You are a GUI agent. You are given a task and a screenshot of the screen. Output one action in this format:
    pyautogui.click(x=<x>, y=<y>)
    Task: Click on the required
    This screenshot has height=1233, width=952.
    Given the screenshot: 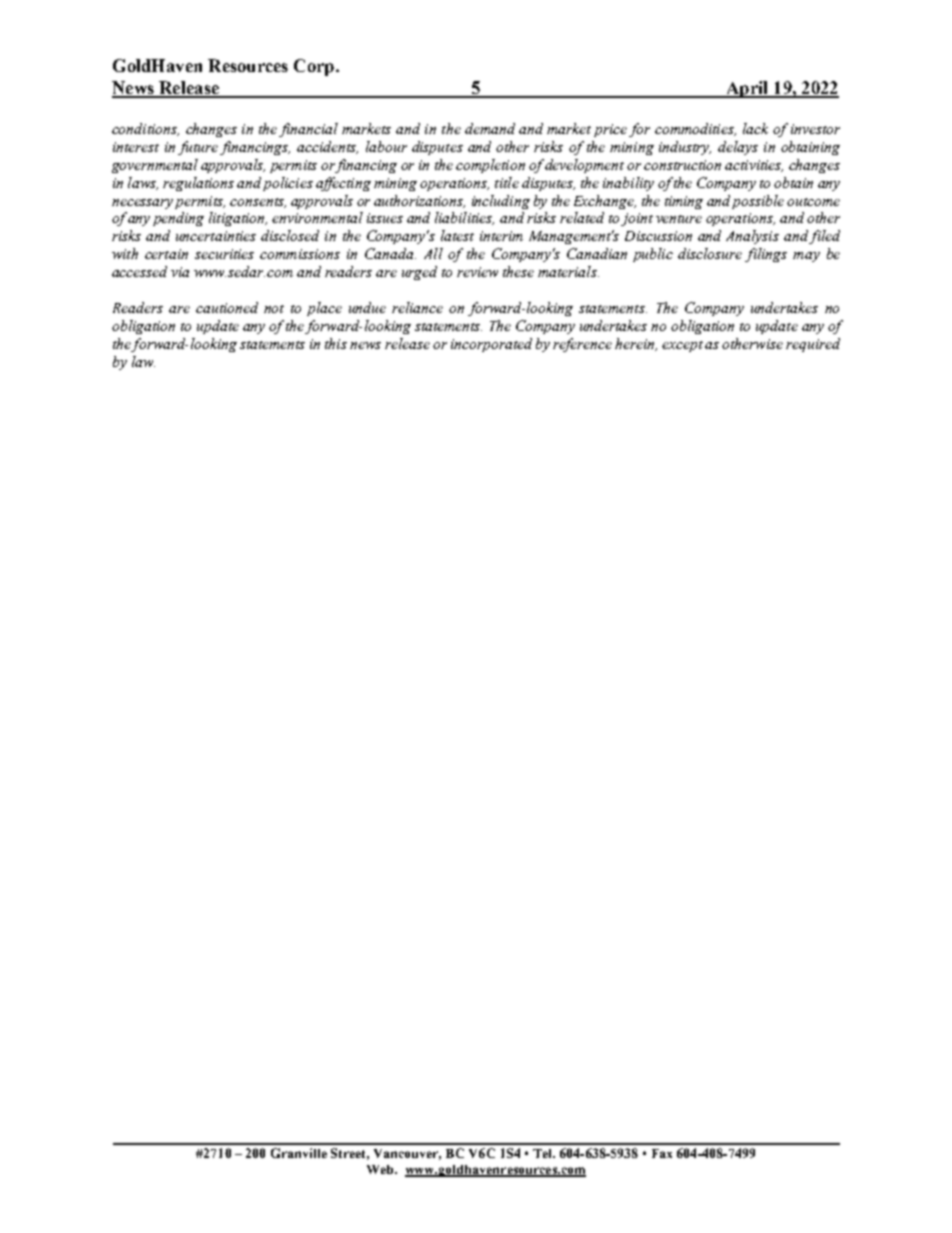 What is the action you would take?
    pyautogui.click(x=813, y=345)
